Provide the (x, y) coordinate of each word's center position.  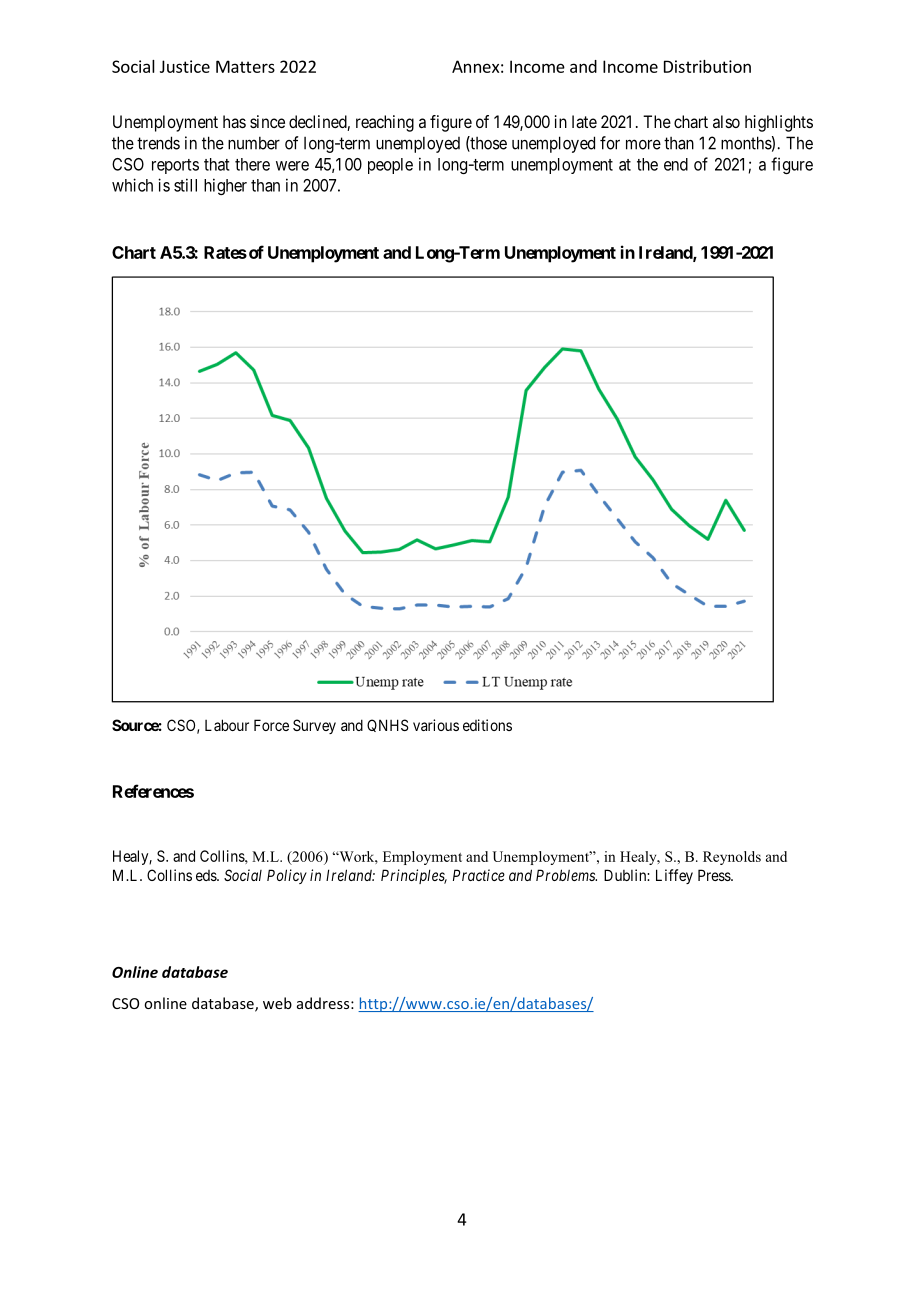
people (390, 166)
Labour (227, 725)
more (643, 144)
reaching (385, 123)
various (436, 725)
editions (487, 725)
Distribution (707, 66)
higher (225, 186)
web (277, 1003)
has (234, 121)
